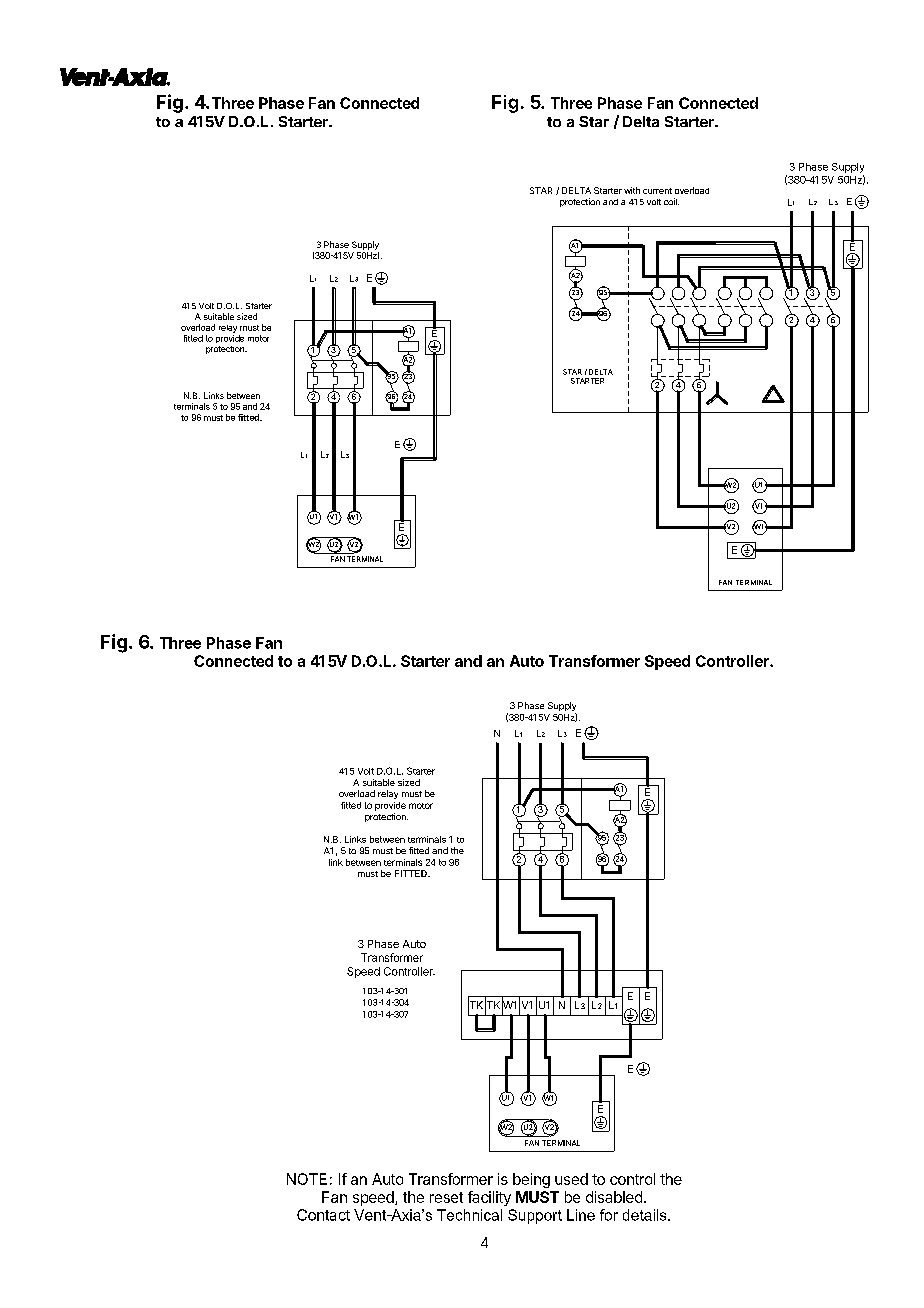 The width and height of the page is (924, 1308). Describe the element at coordinates (489, 1198) in the page. I see `facility` at that location.
